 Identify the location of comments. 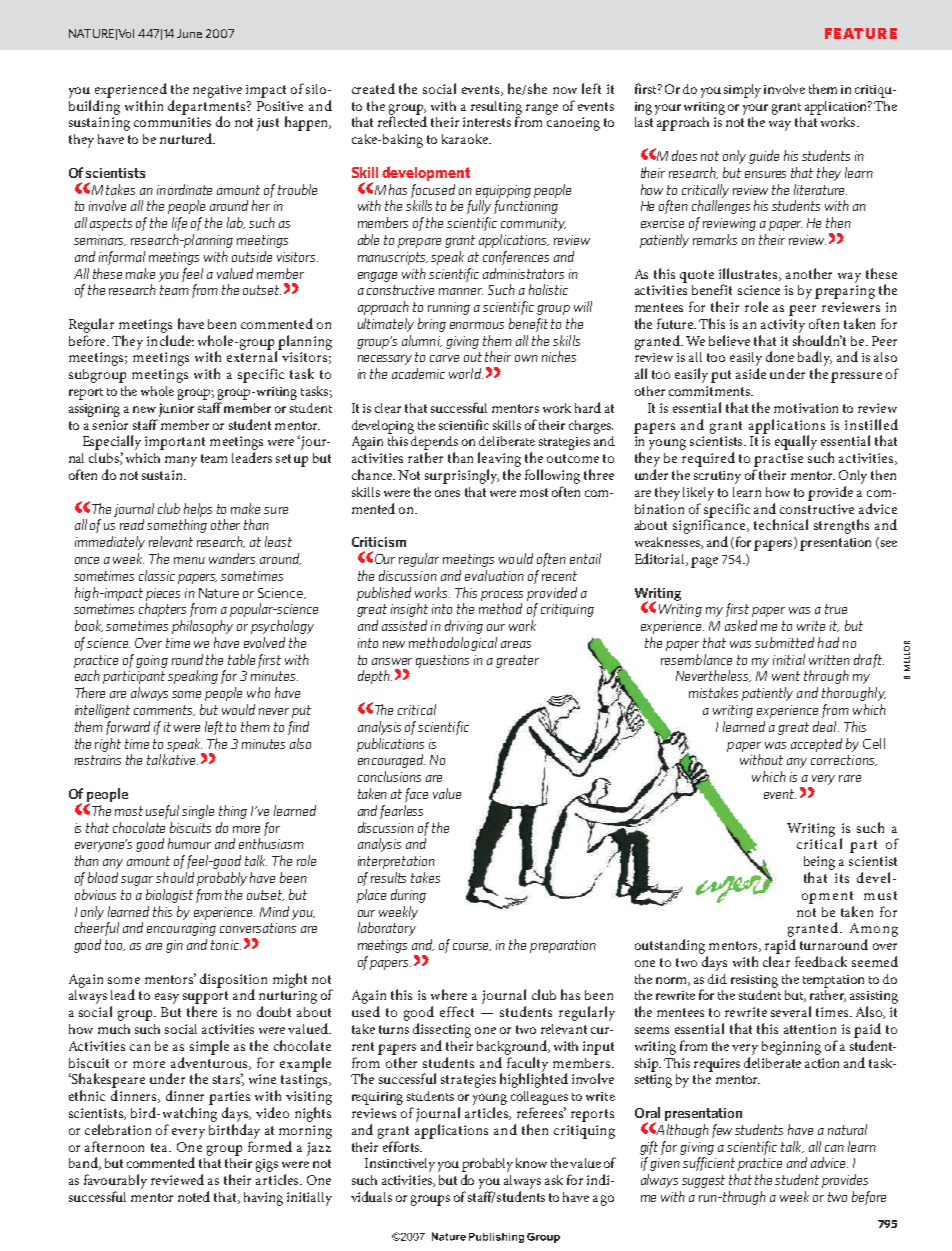
(164, 710).
